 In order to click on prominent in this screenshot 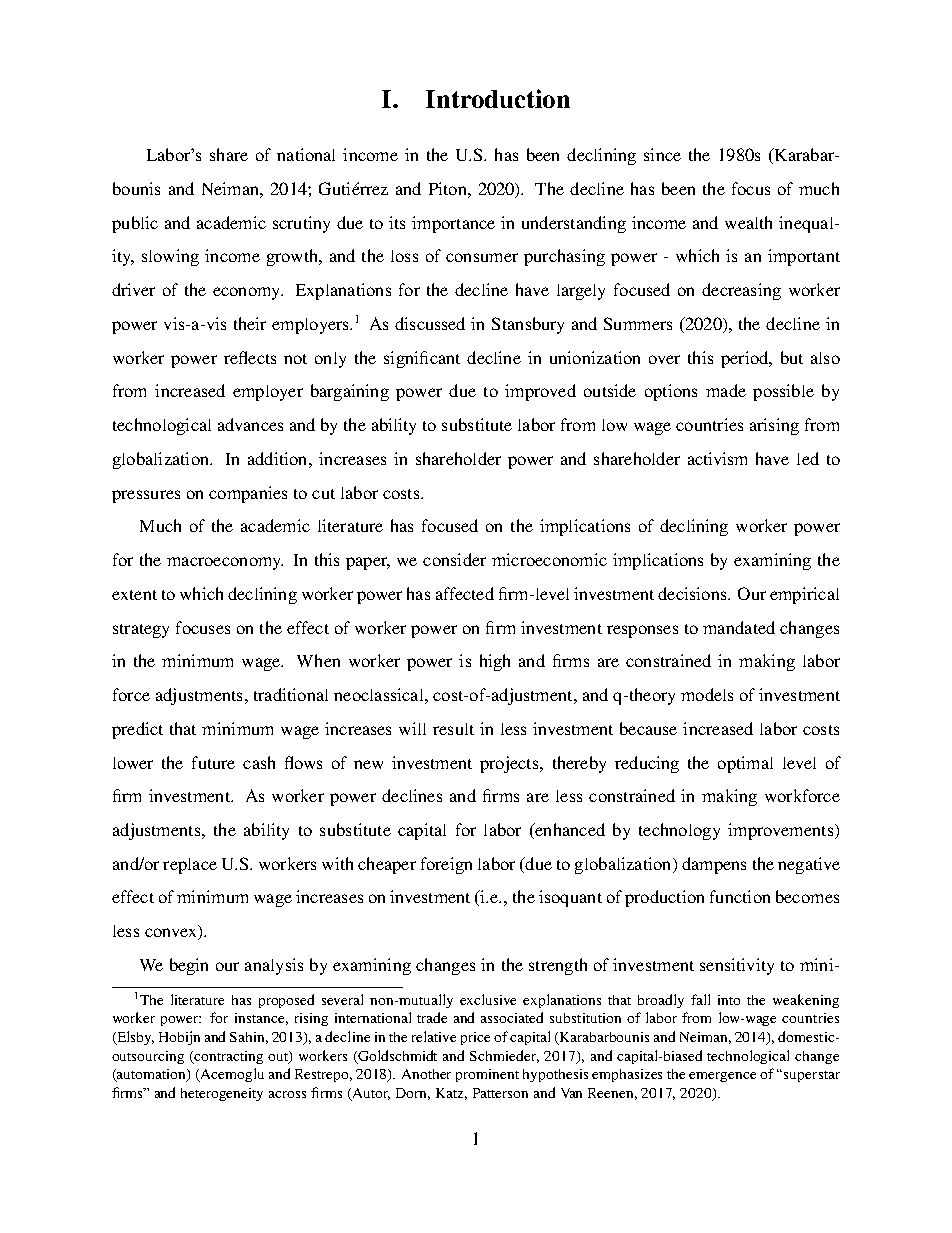, I will do `click(487, 1075)`.
